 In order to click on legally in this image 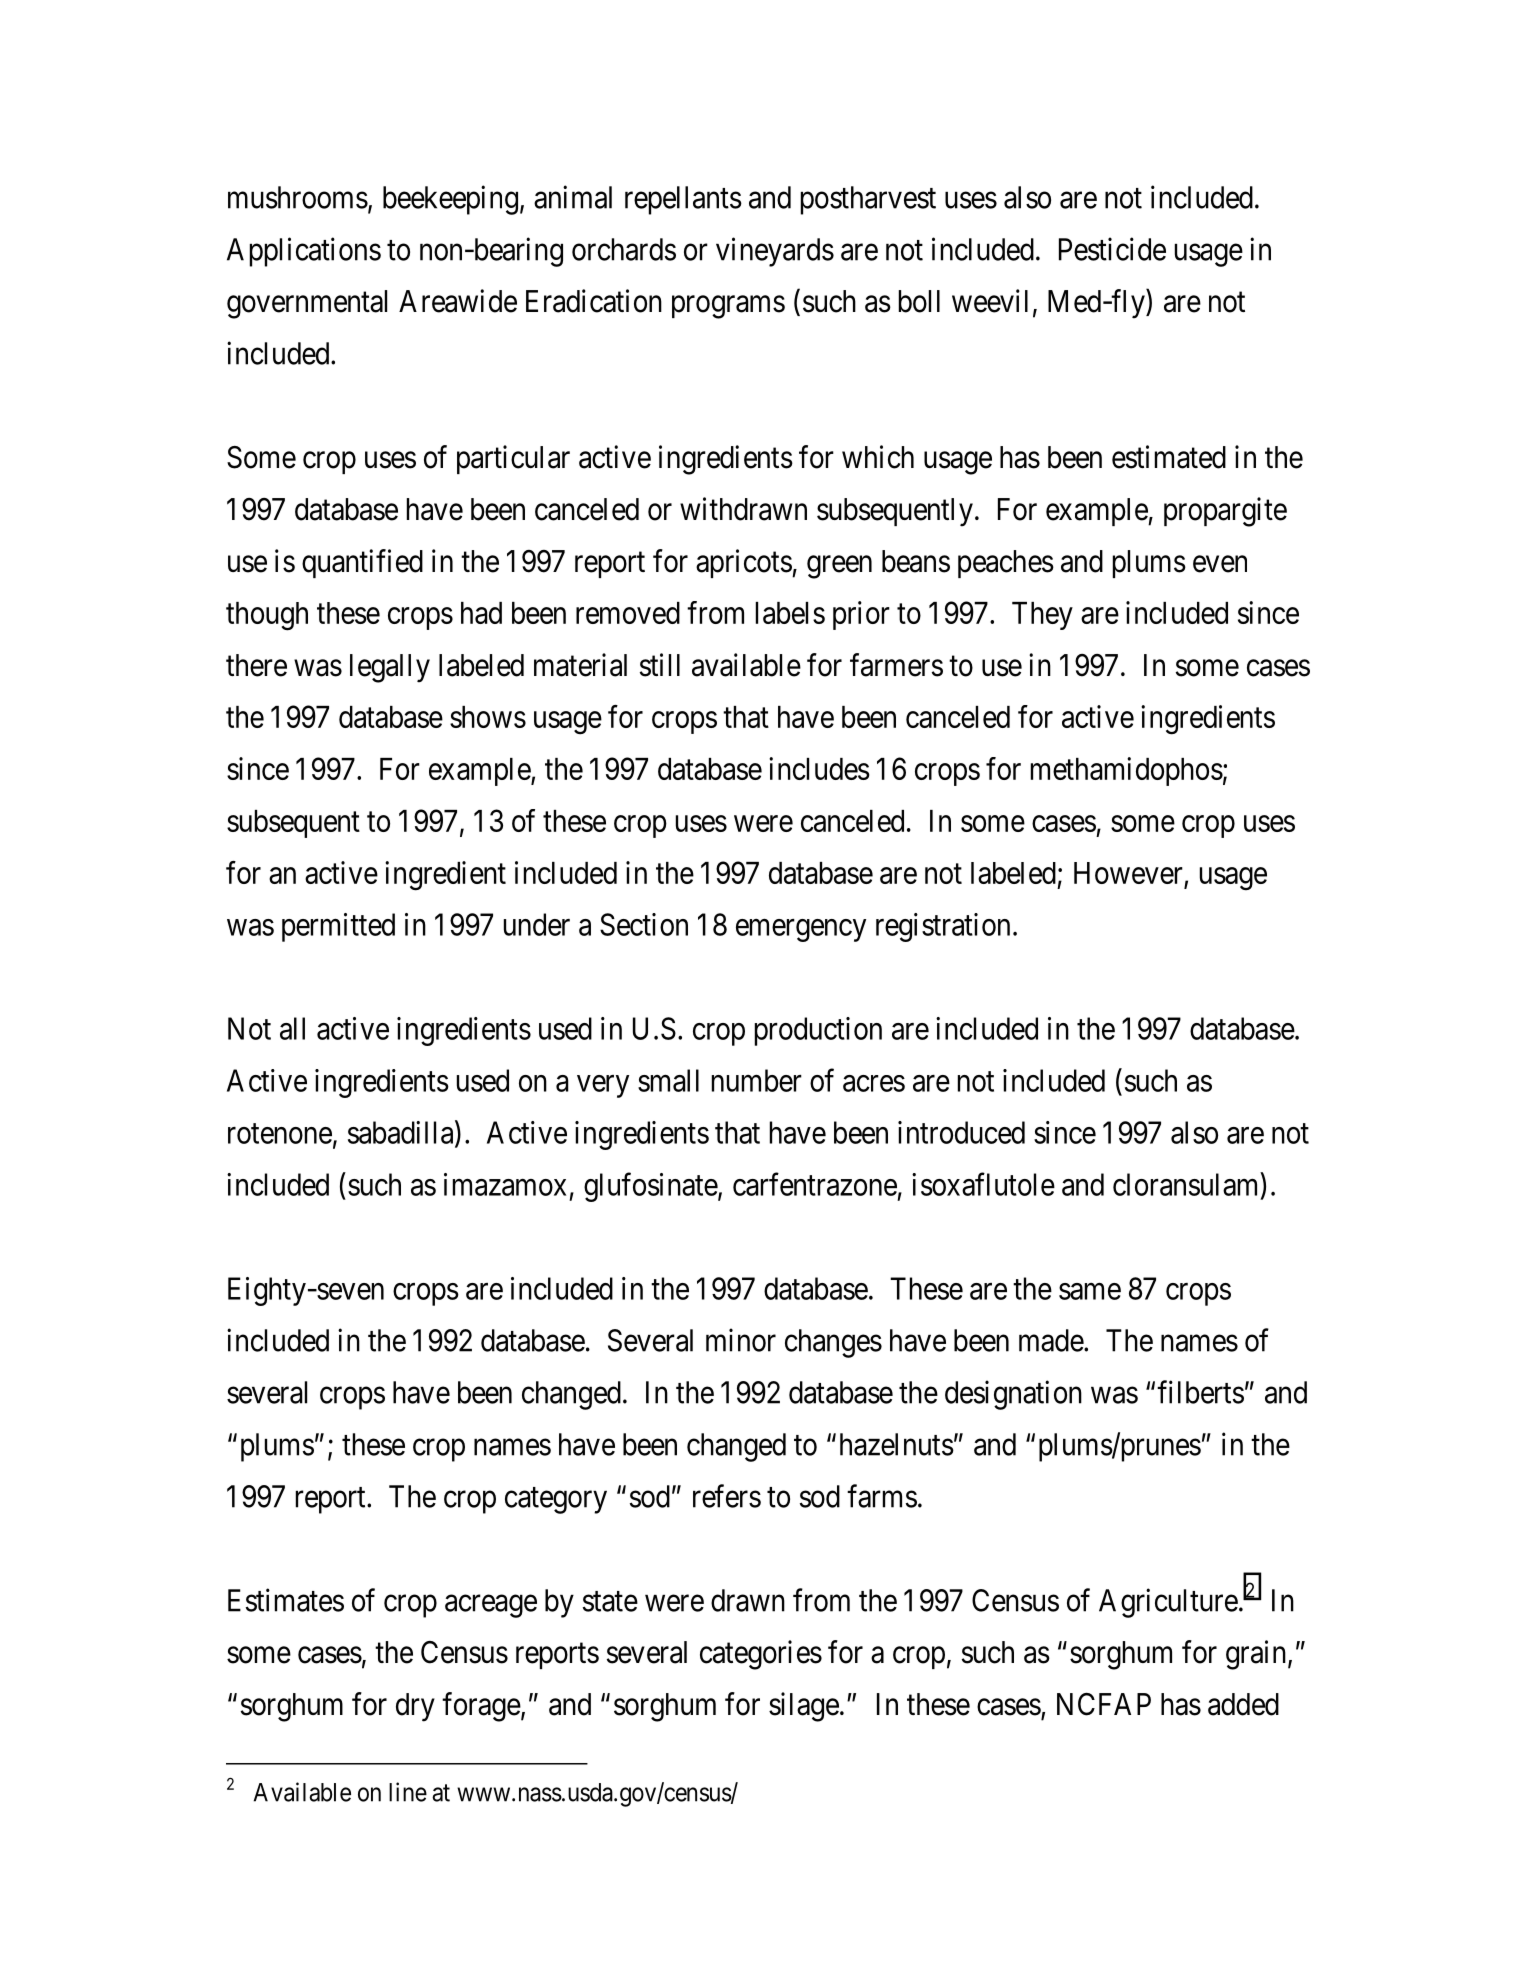, I will do `click(390, 668)`.
